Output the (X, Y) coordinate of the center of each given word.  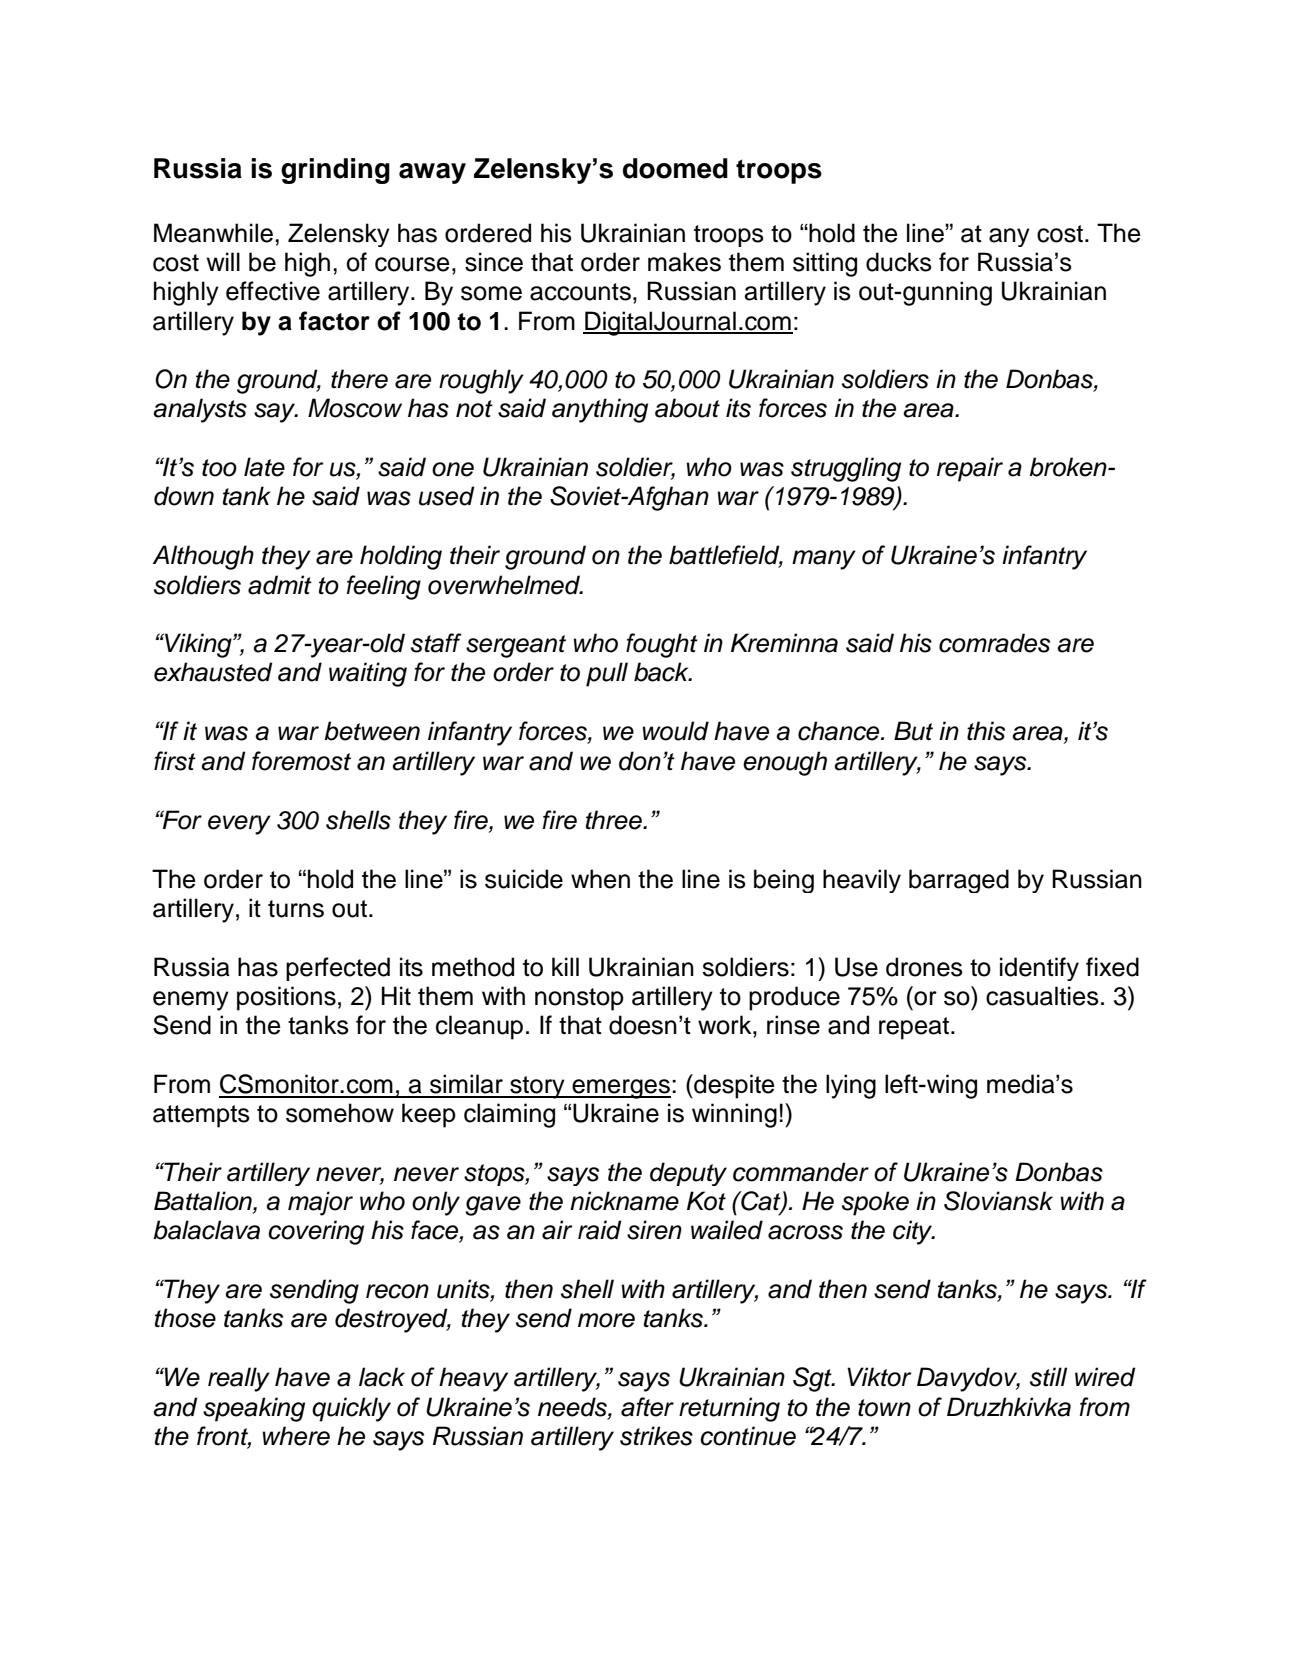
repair (970, 469)
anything (600, 410)
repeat (914, 1028)
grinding (335, 171)
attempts (201, 1116)
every (239, 825)
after (647, 1407)
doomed (675, 168)
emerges (620, 1089)
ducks (899, 262)
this (986, 731)
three (615, 820)
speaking (254, 1409)
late (264, 467)
